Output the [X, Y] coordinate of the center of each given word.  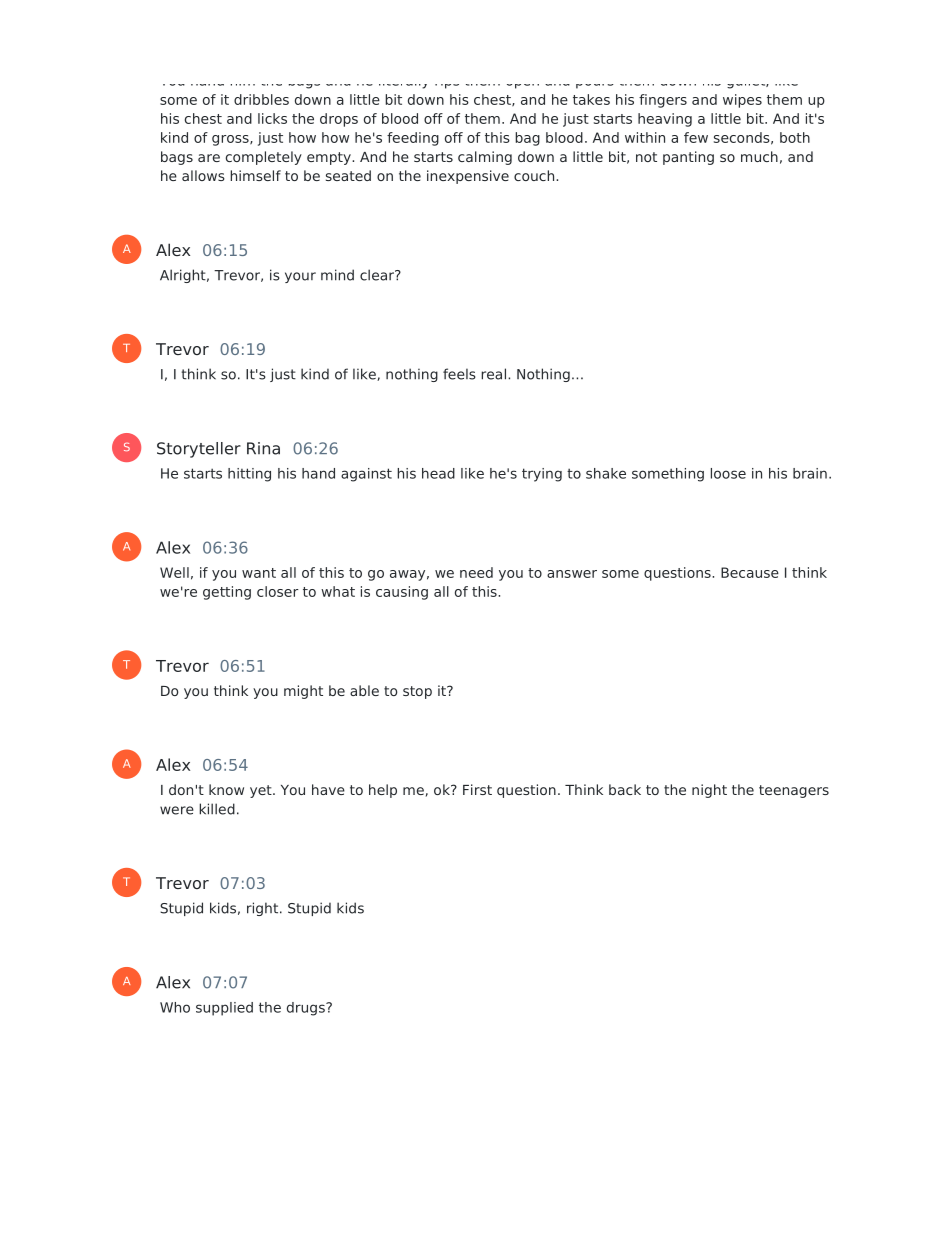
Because [750, 572]
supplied [224, 1009]
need [476, 572]
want [259, 573]
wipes [742, 101]
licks [272, 118]
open [523, 86]
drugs [307, 1009]
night [709, 791]
